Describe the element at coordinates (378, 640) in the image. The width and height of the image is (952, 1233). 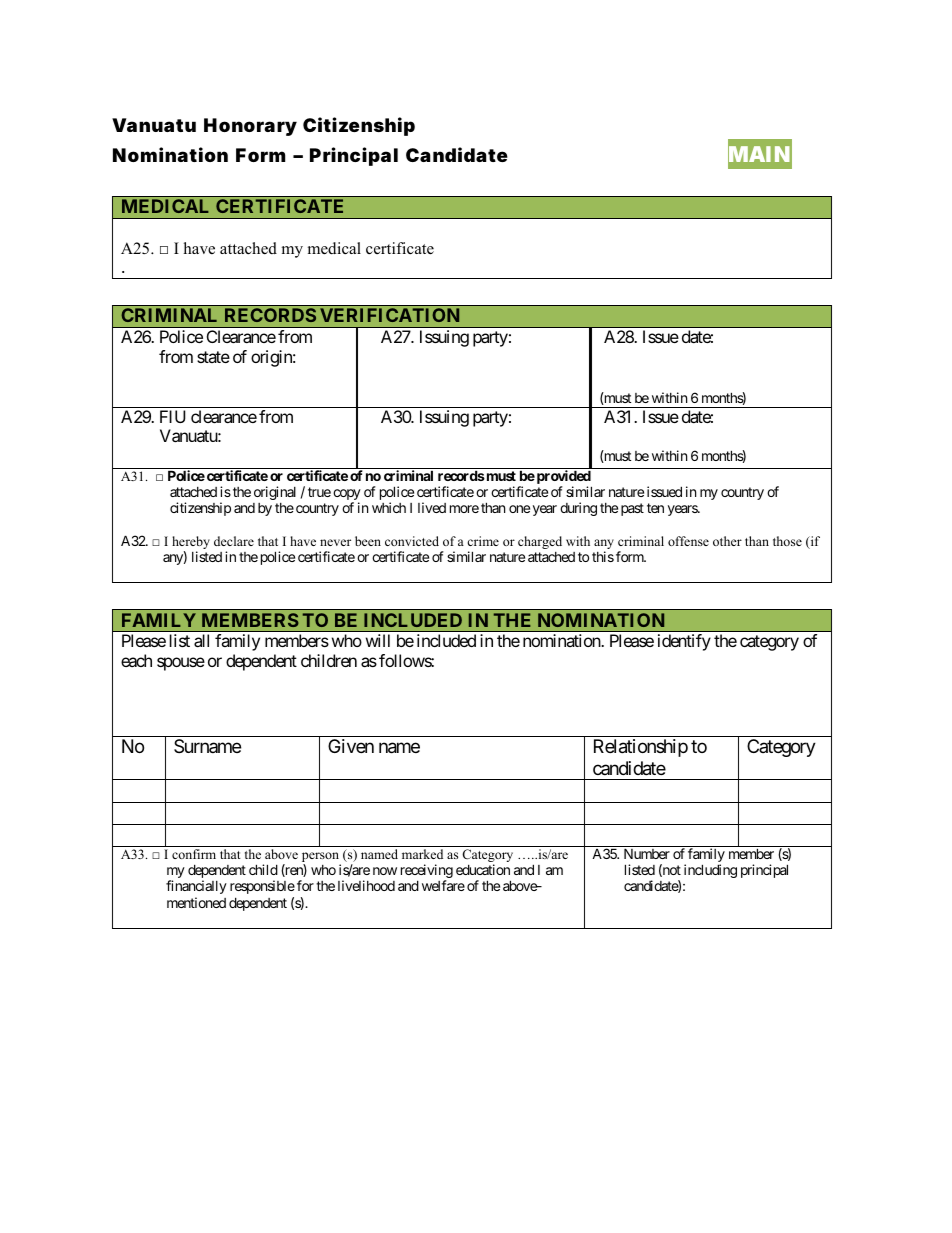
I see `will` at that location.
